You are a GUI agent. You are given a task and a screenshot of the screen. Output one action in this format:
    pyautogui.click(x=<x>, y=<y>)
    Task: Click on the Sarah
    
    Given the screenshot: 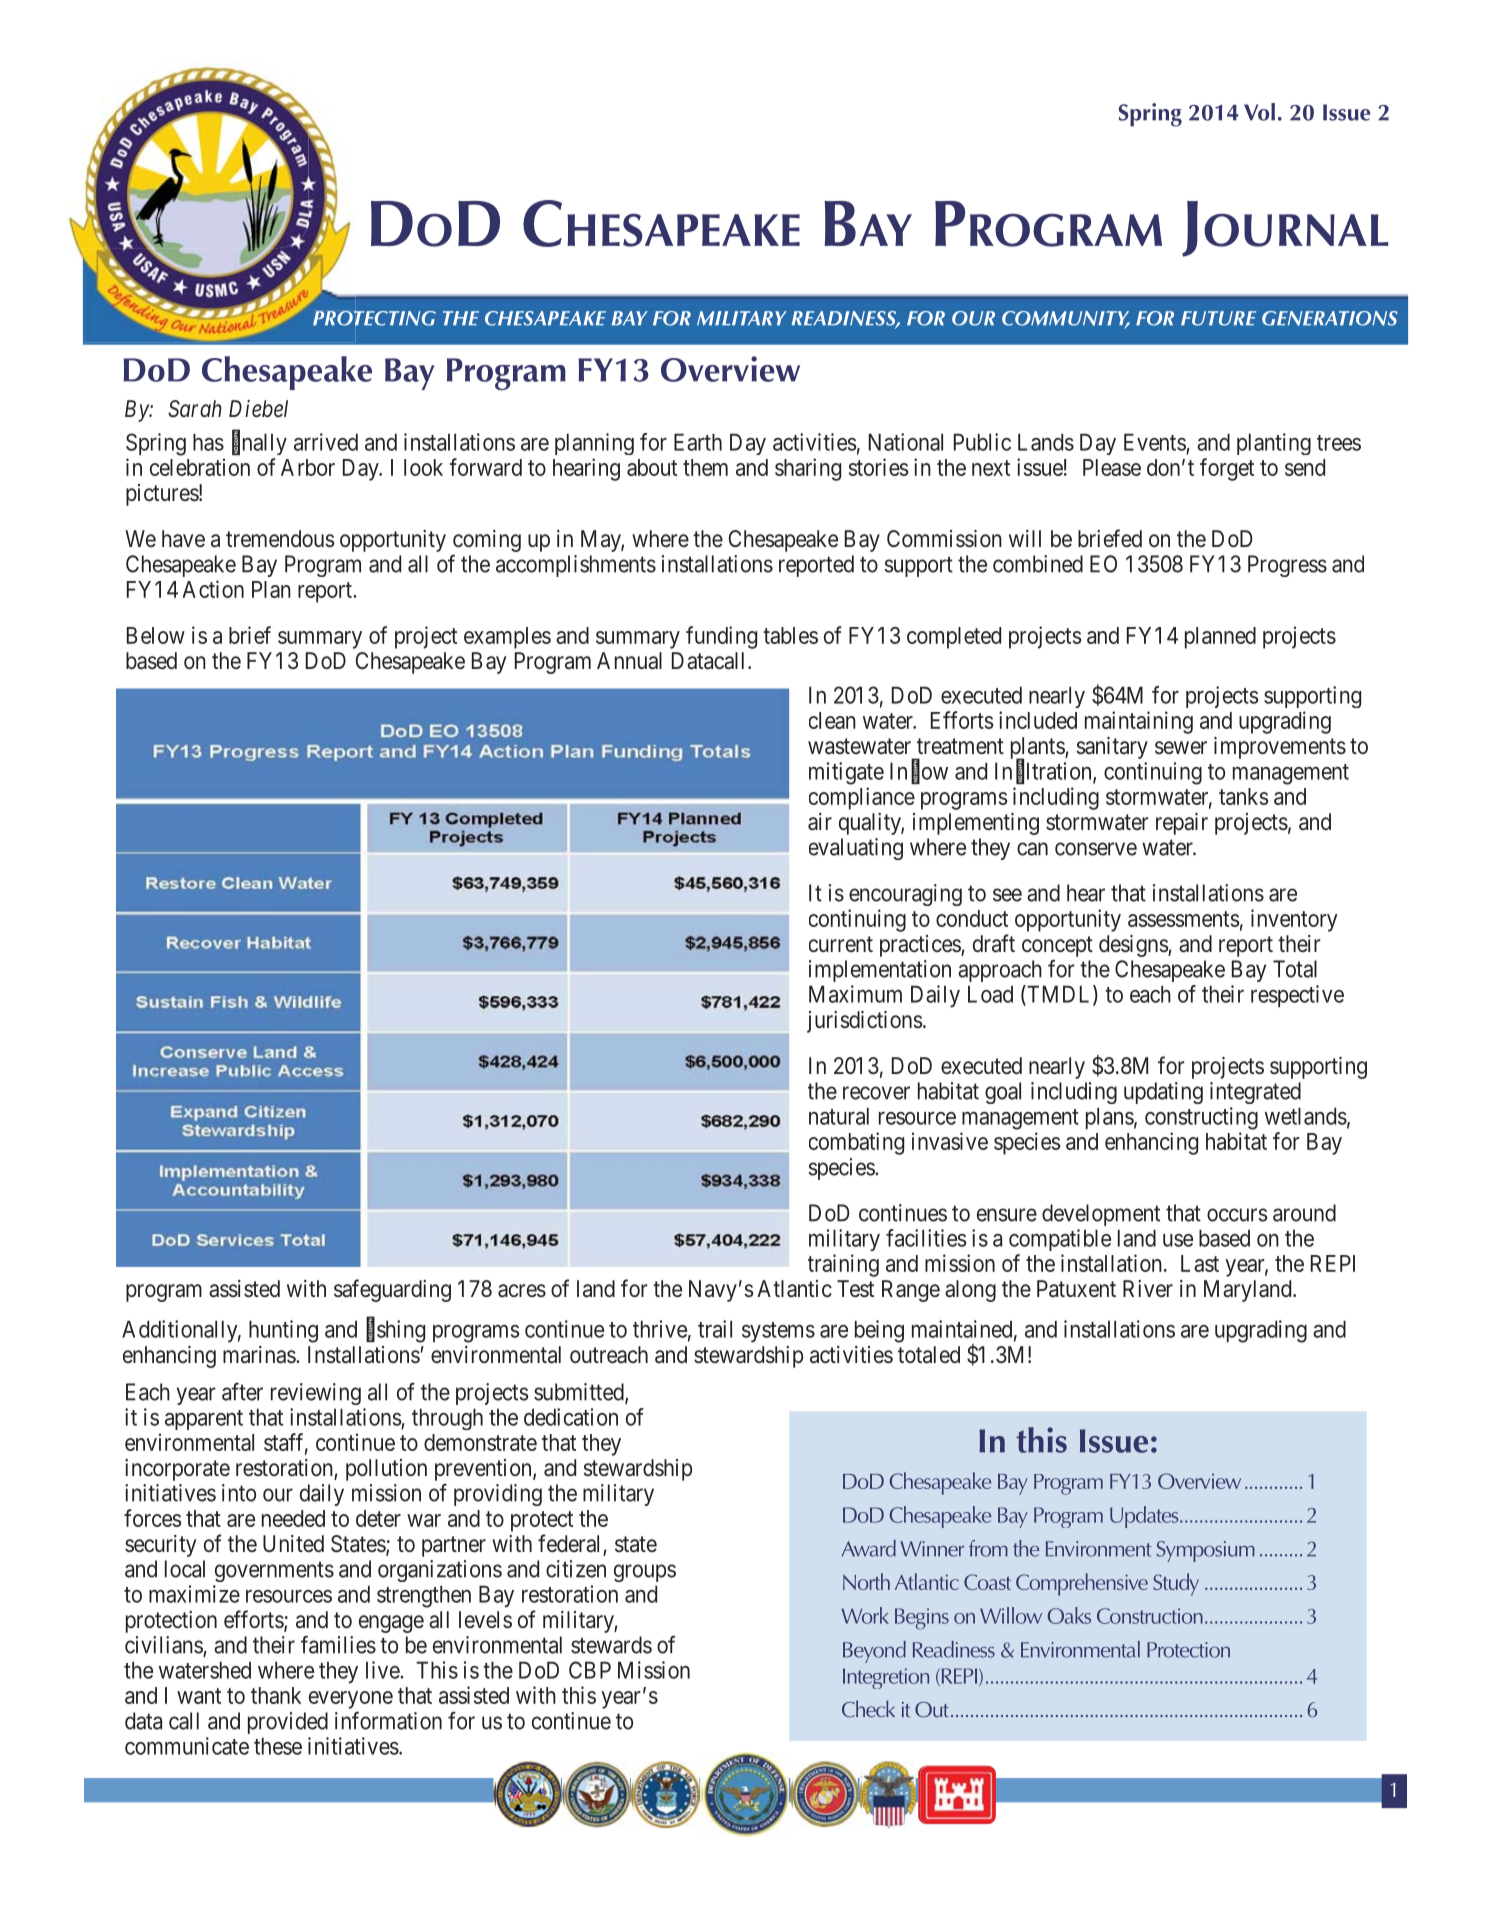 What is the action you would take?
    pyautogui.click(x=195, y=409)
